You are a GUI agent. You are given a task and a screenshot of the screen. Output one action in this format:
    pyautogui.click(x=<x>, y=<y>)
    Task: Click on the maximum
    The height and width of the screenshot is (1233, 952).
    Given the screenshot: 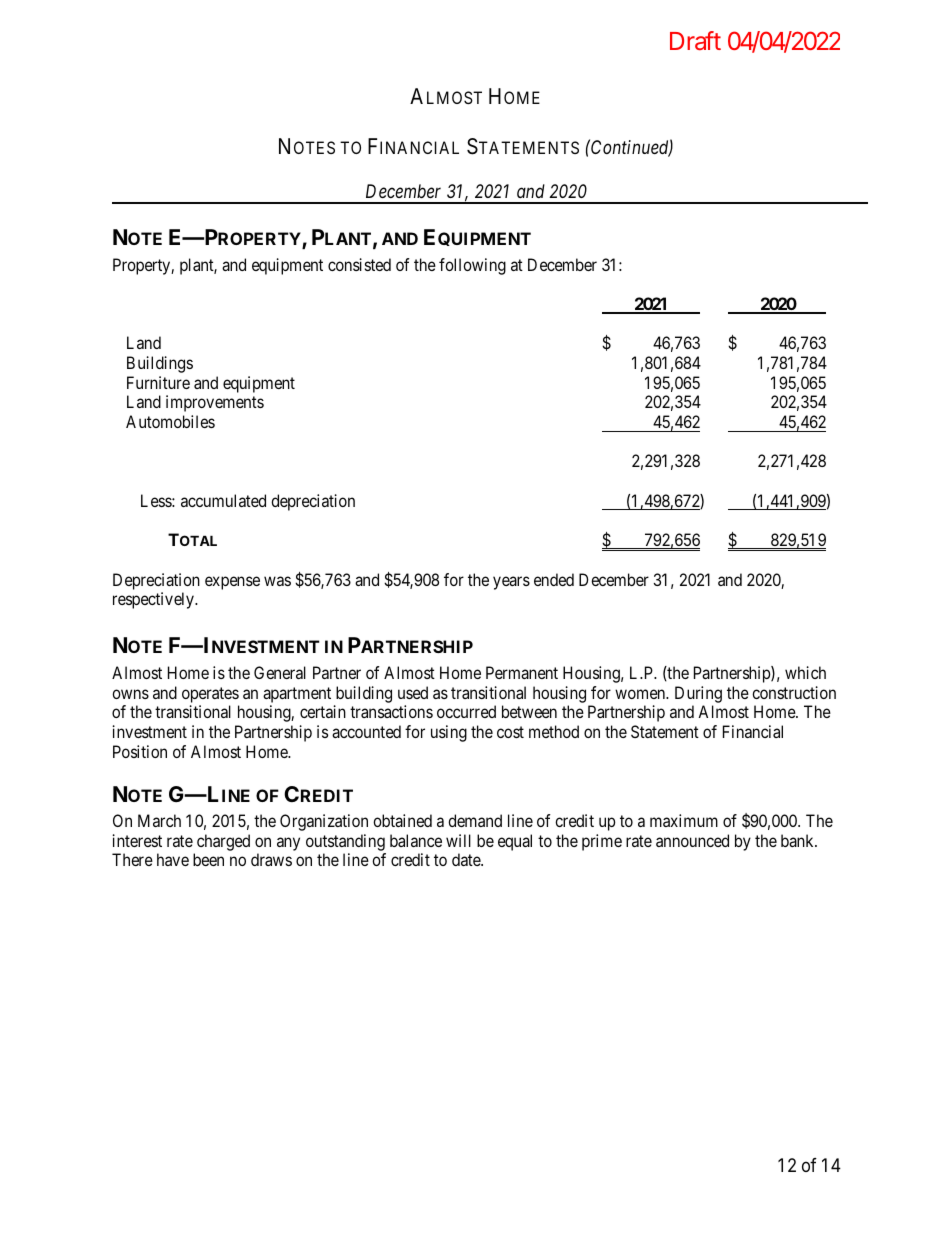 What is the action you would take?
    pyautogui.click(x=684, y=820)
